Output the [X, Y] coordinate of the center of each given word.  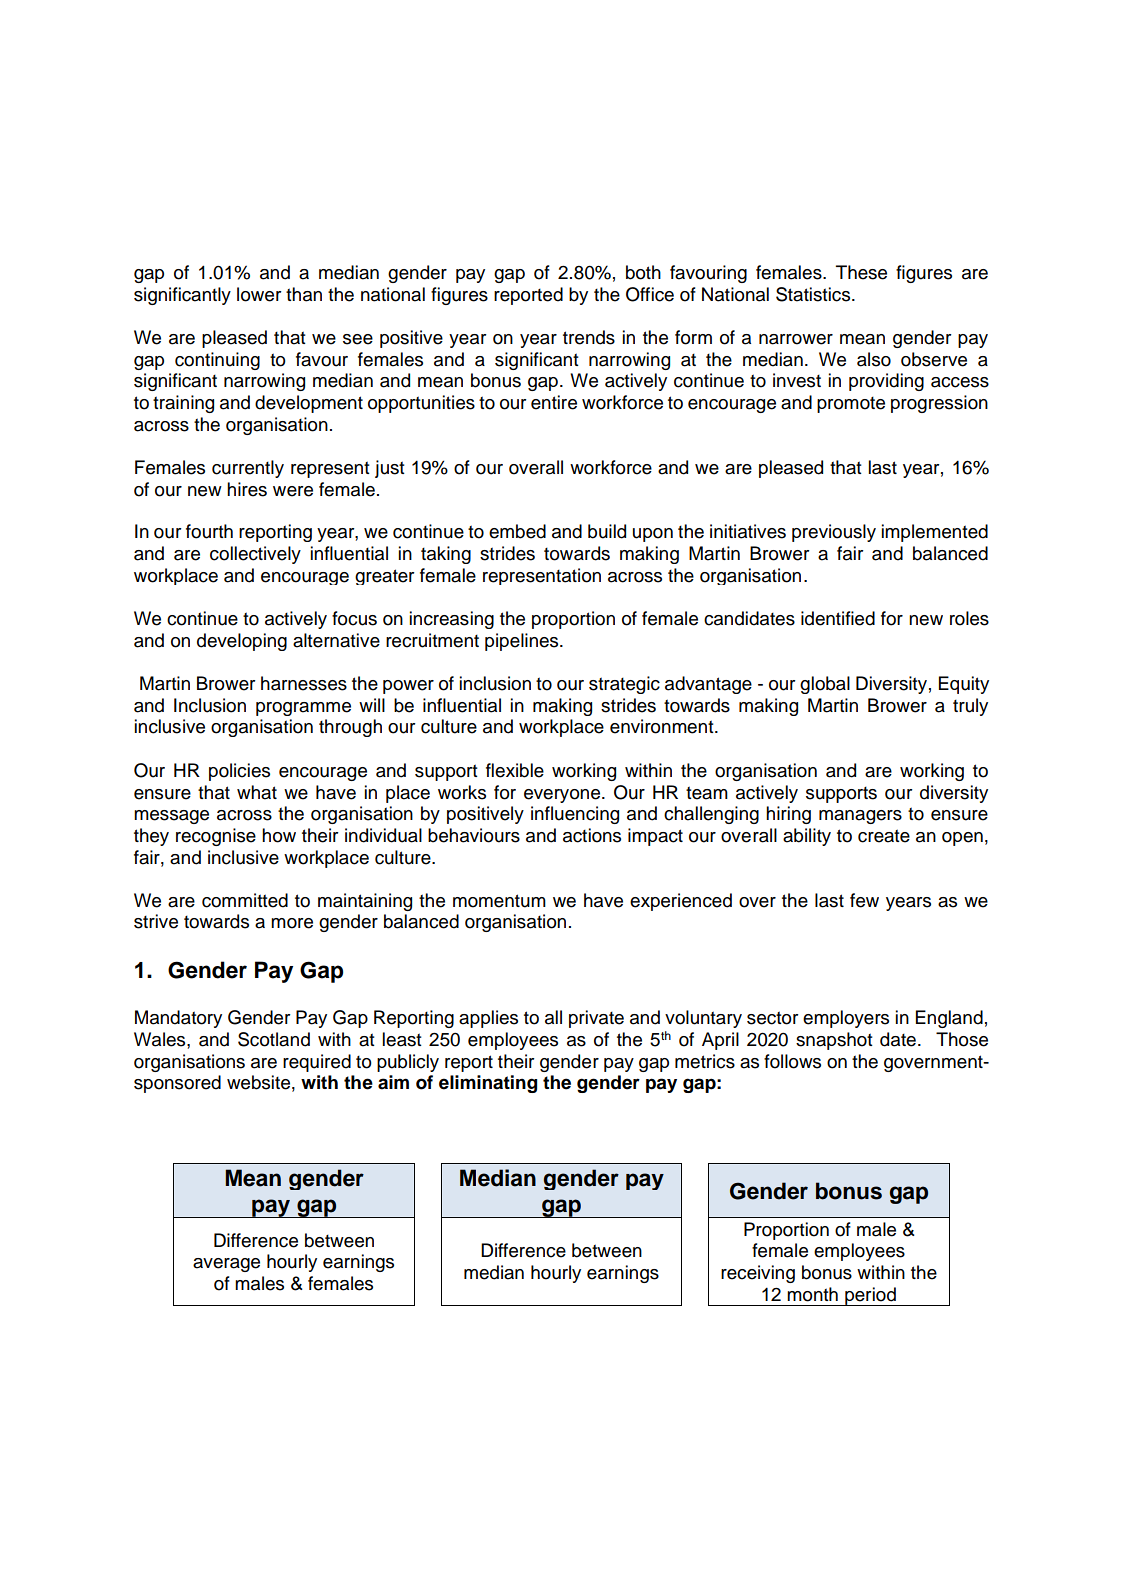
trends [589, 337]
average [226, 1265]
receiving [758, 1274]
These [861, 272]
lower [259, 294]
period [870, 1296]
